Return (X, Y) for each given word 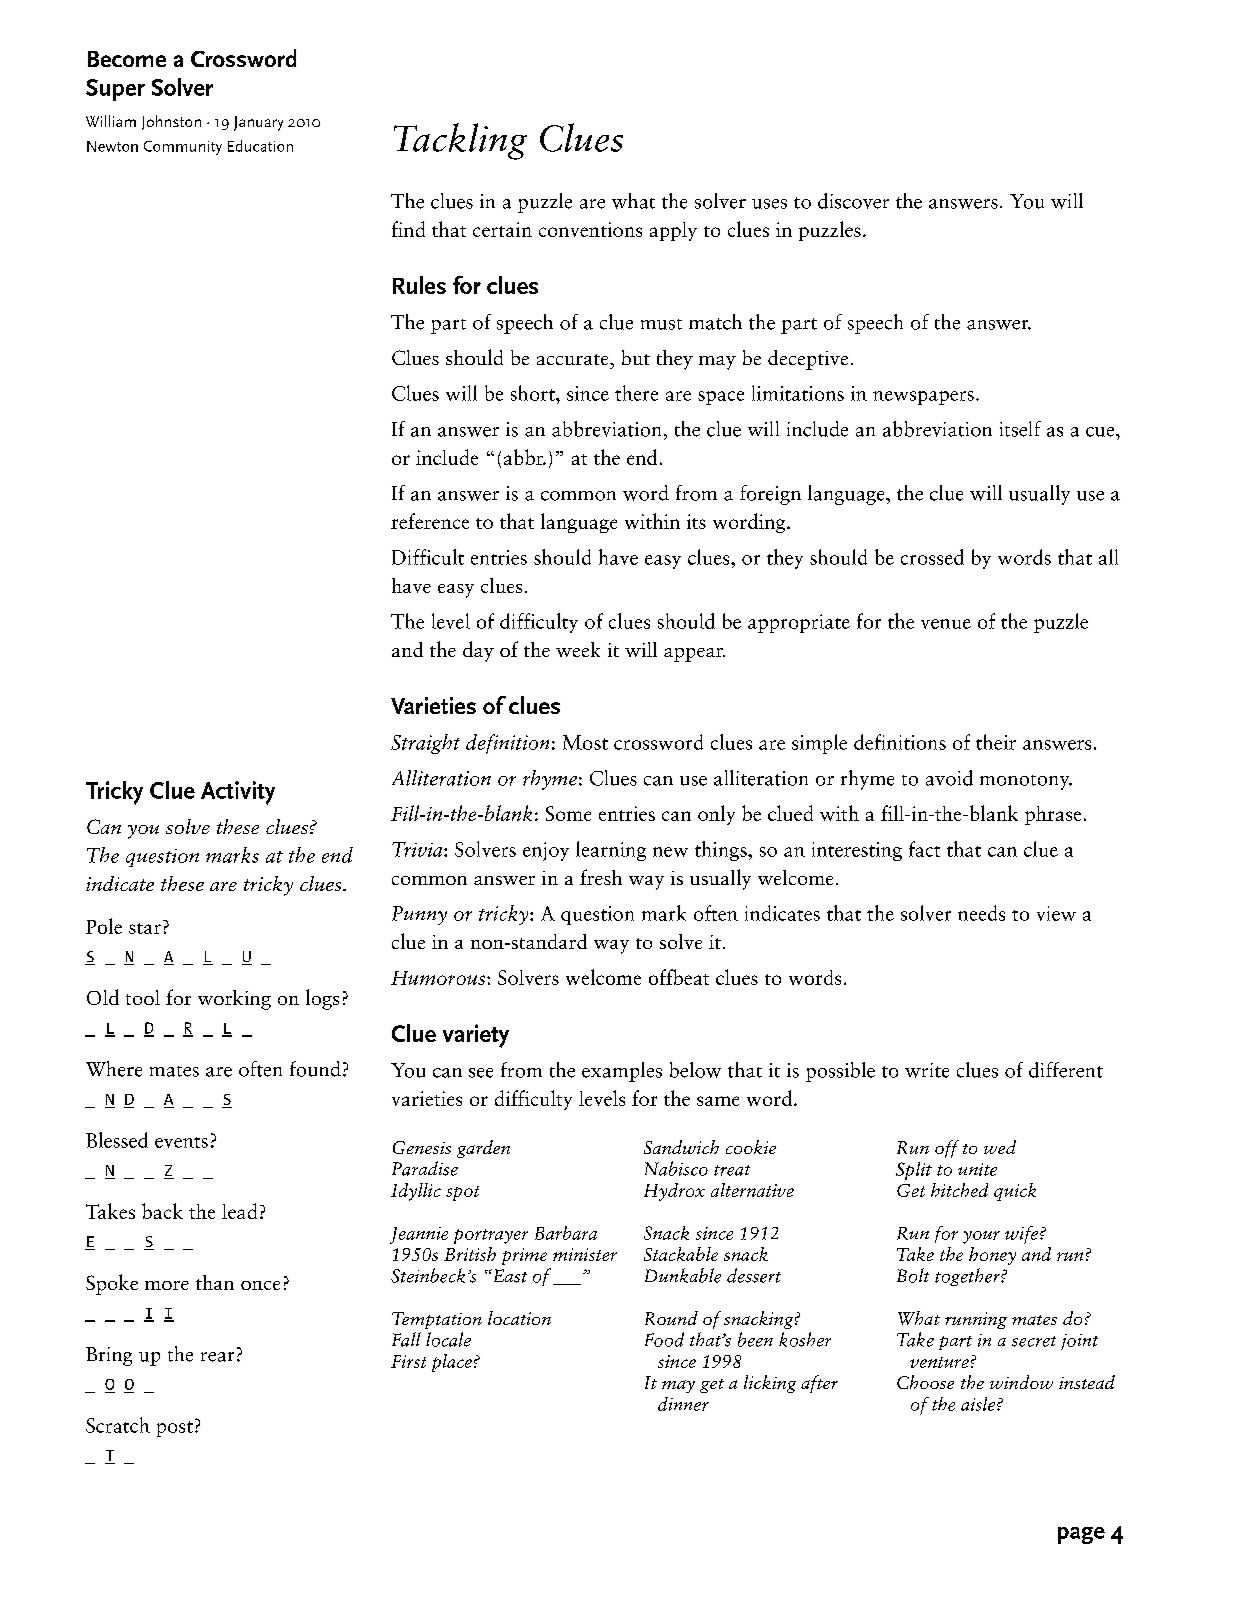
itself (1020, 429)
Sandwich (681, 1147)
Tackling (460, 141)
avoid (949, 778)
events (181, 1142)
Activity (238, 793)
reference (430, 521)
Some (568, 813)
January (258, 123)
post (175, 1429)
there (636, 393)
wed (1000, 1147)
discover (853, 201)
